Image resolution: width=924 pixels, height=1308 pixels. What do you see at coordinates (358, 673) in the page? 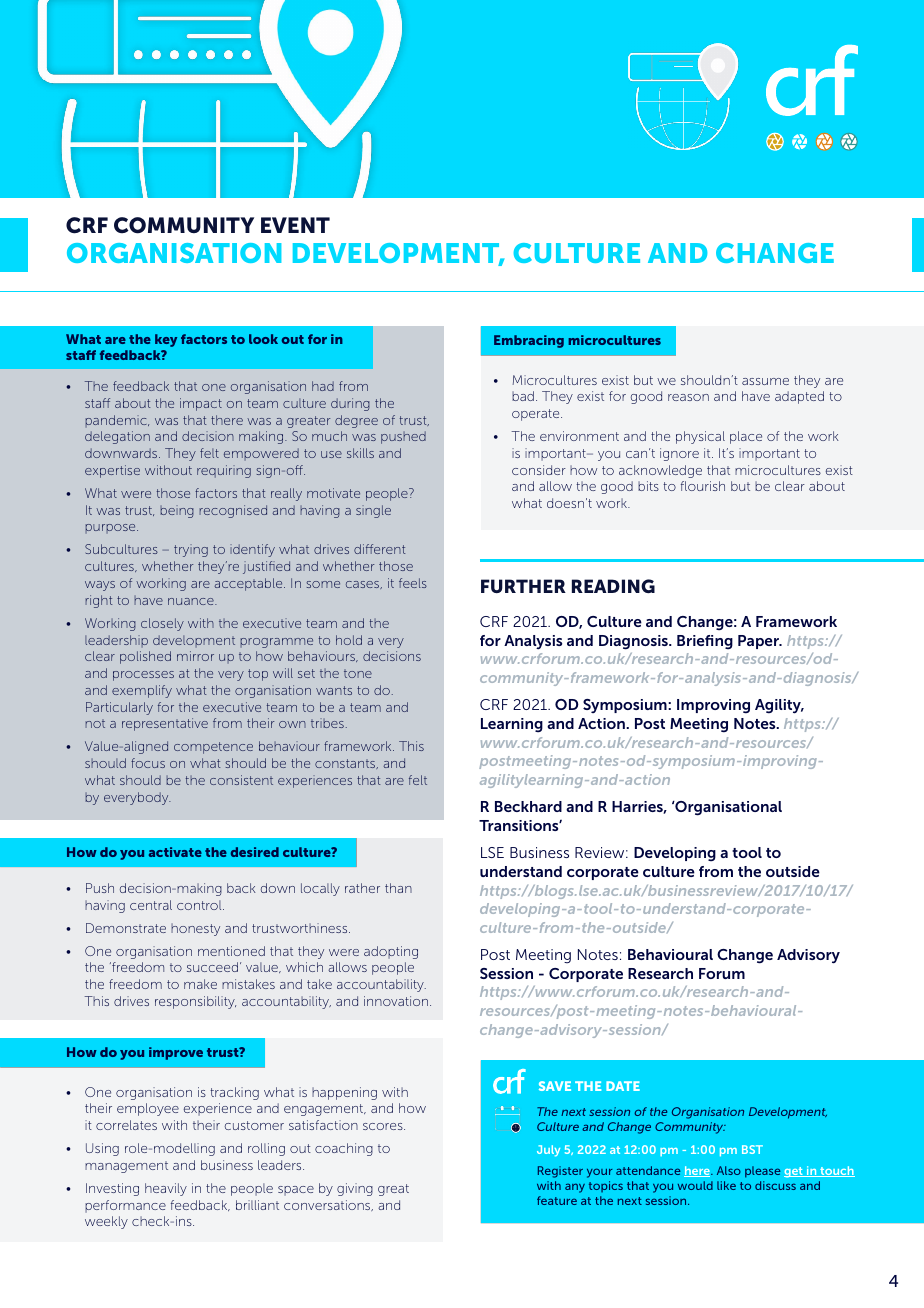
I see `tone` at bounding box center [358, 673].
